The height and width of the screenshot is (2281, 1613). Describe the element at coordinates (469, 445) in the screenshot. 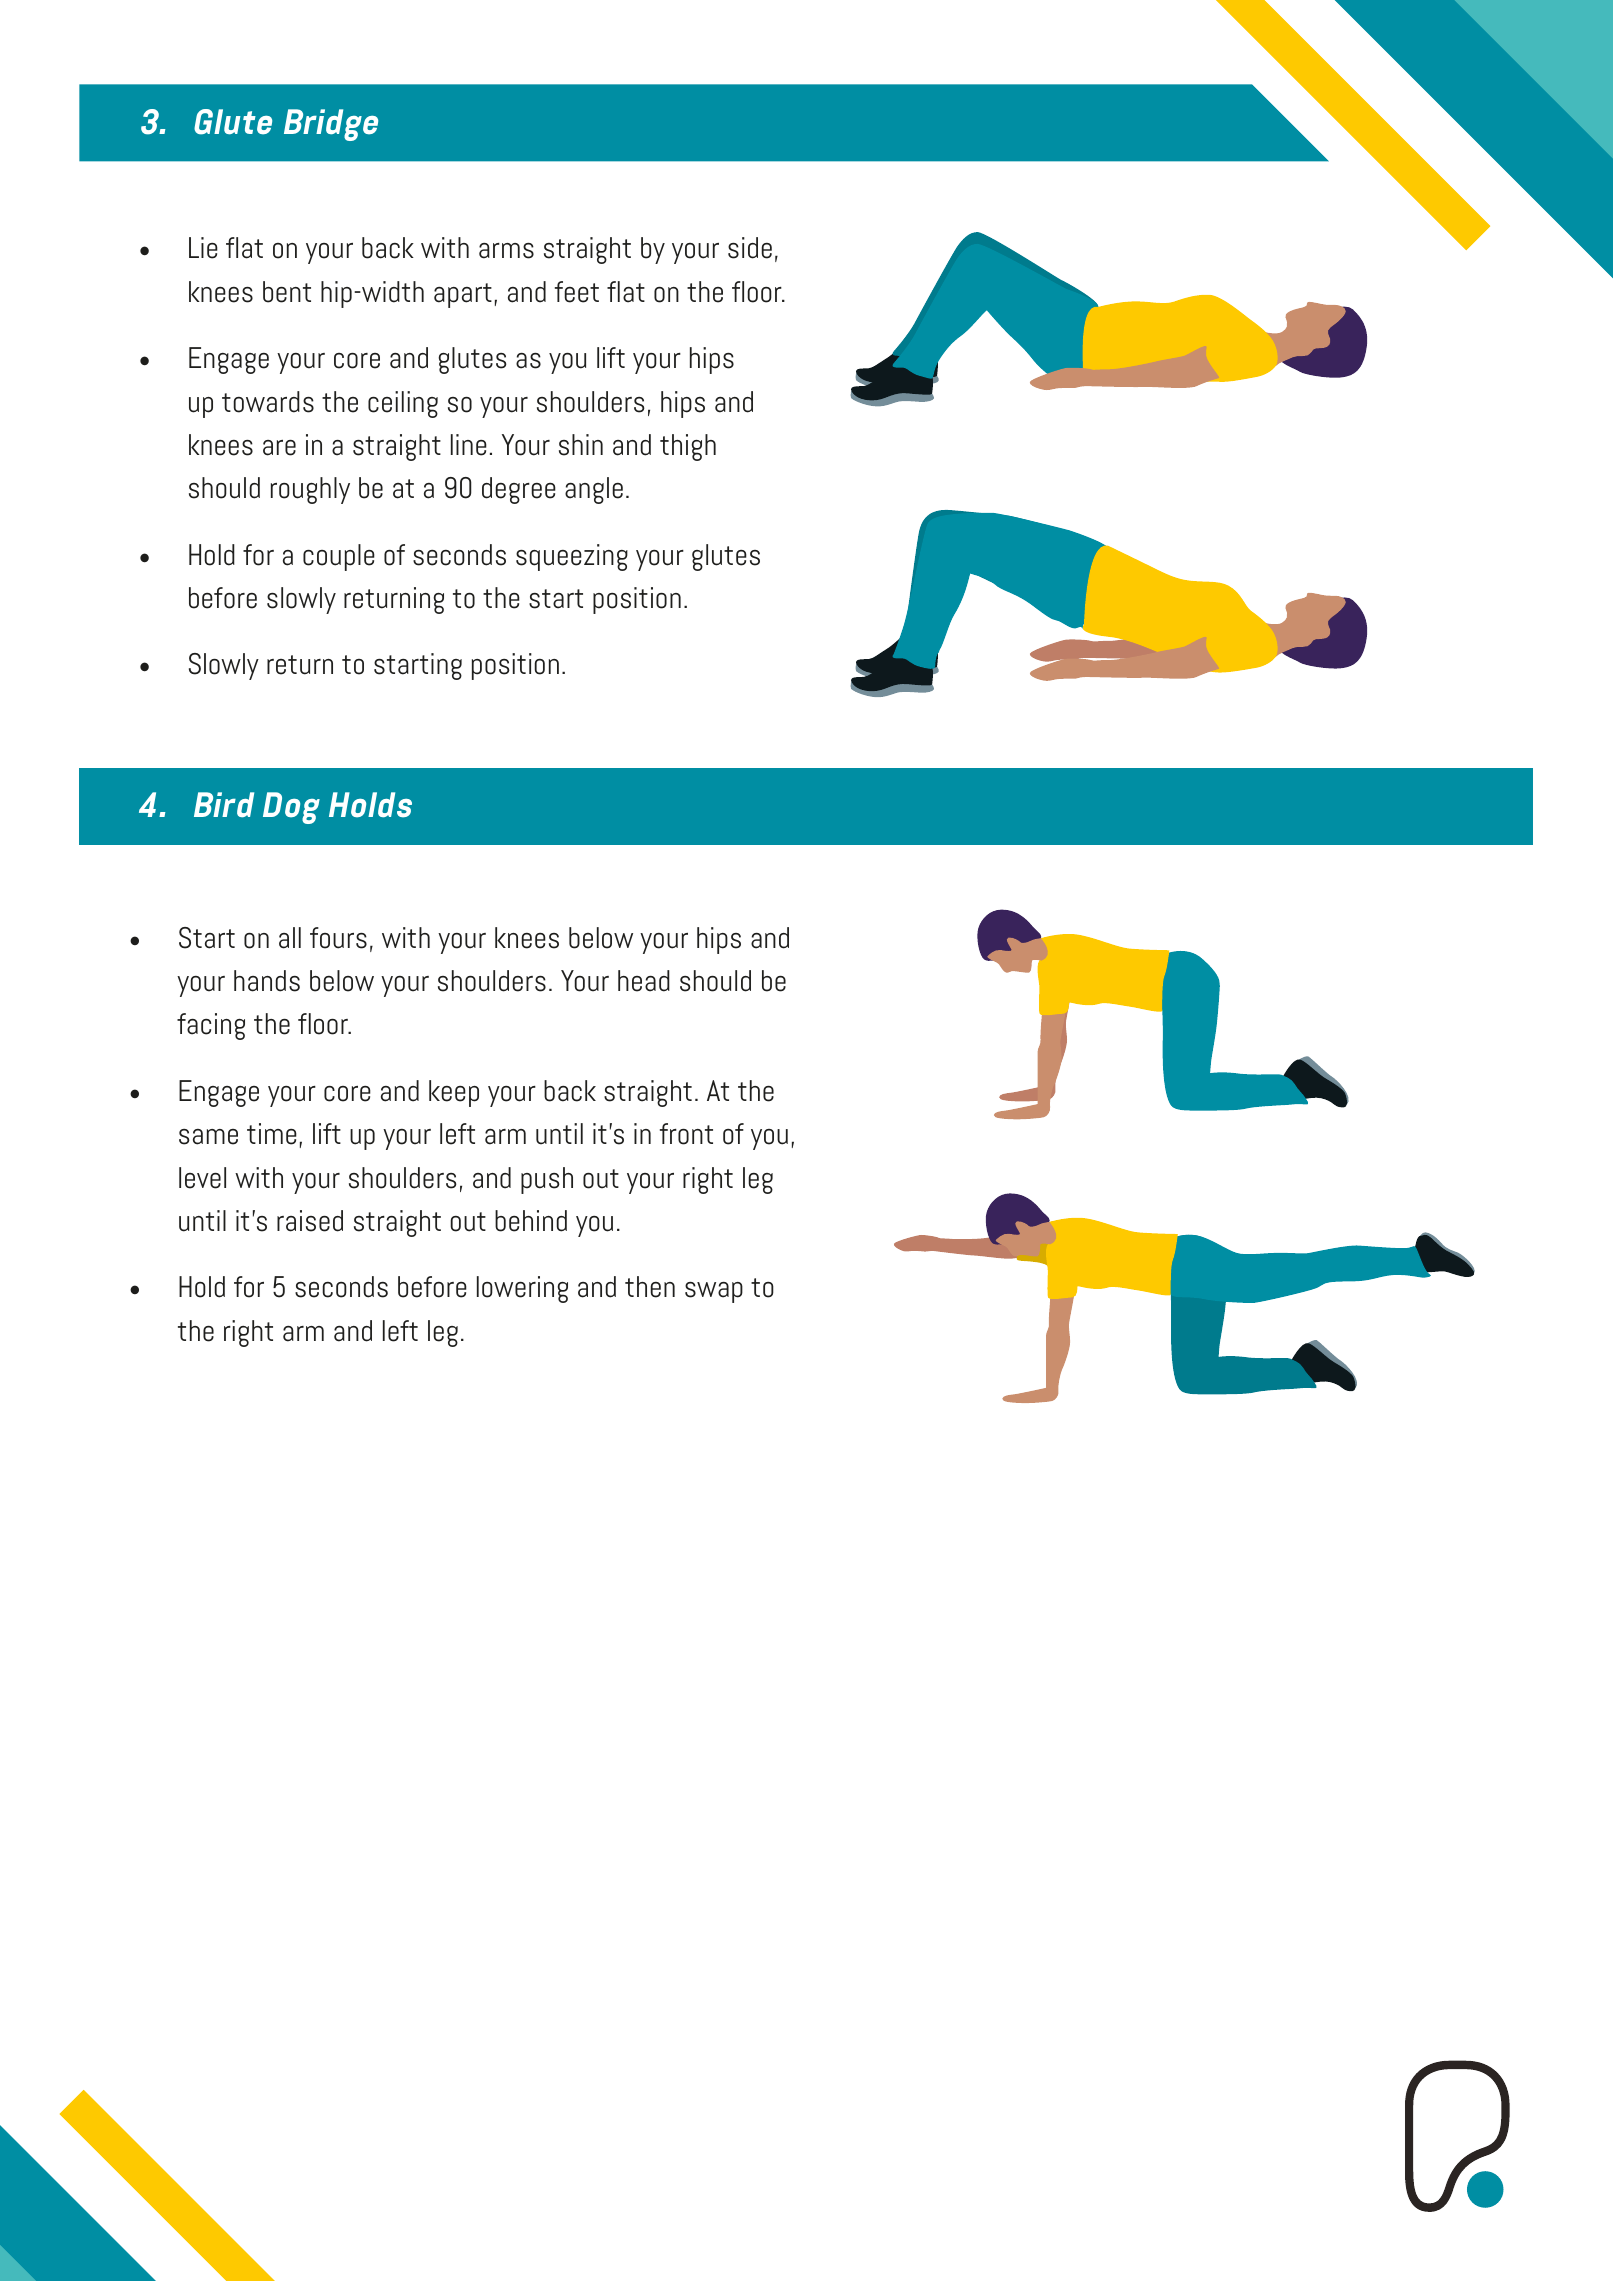

I see `line` at that location.
